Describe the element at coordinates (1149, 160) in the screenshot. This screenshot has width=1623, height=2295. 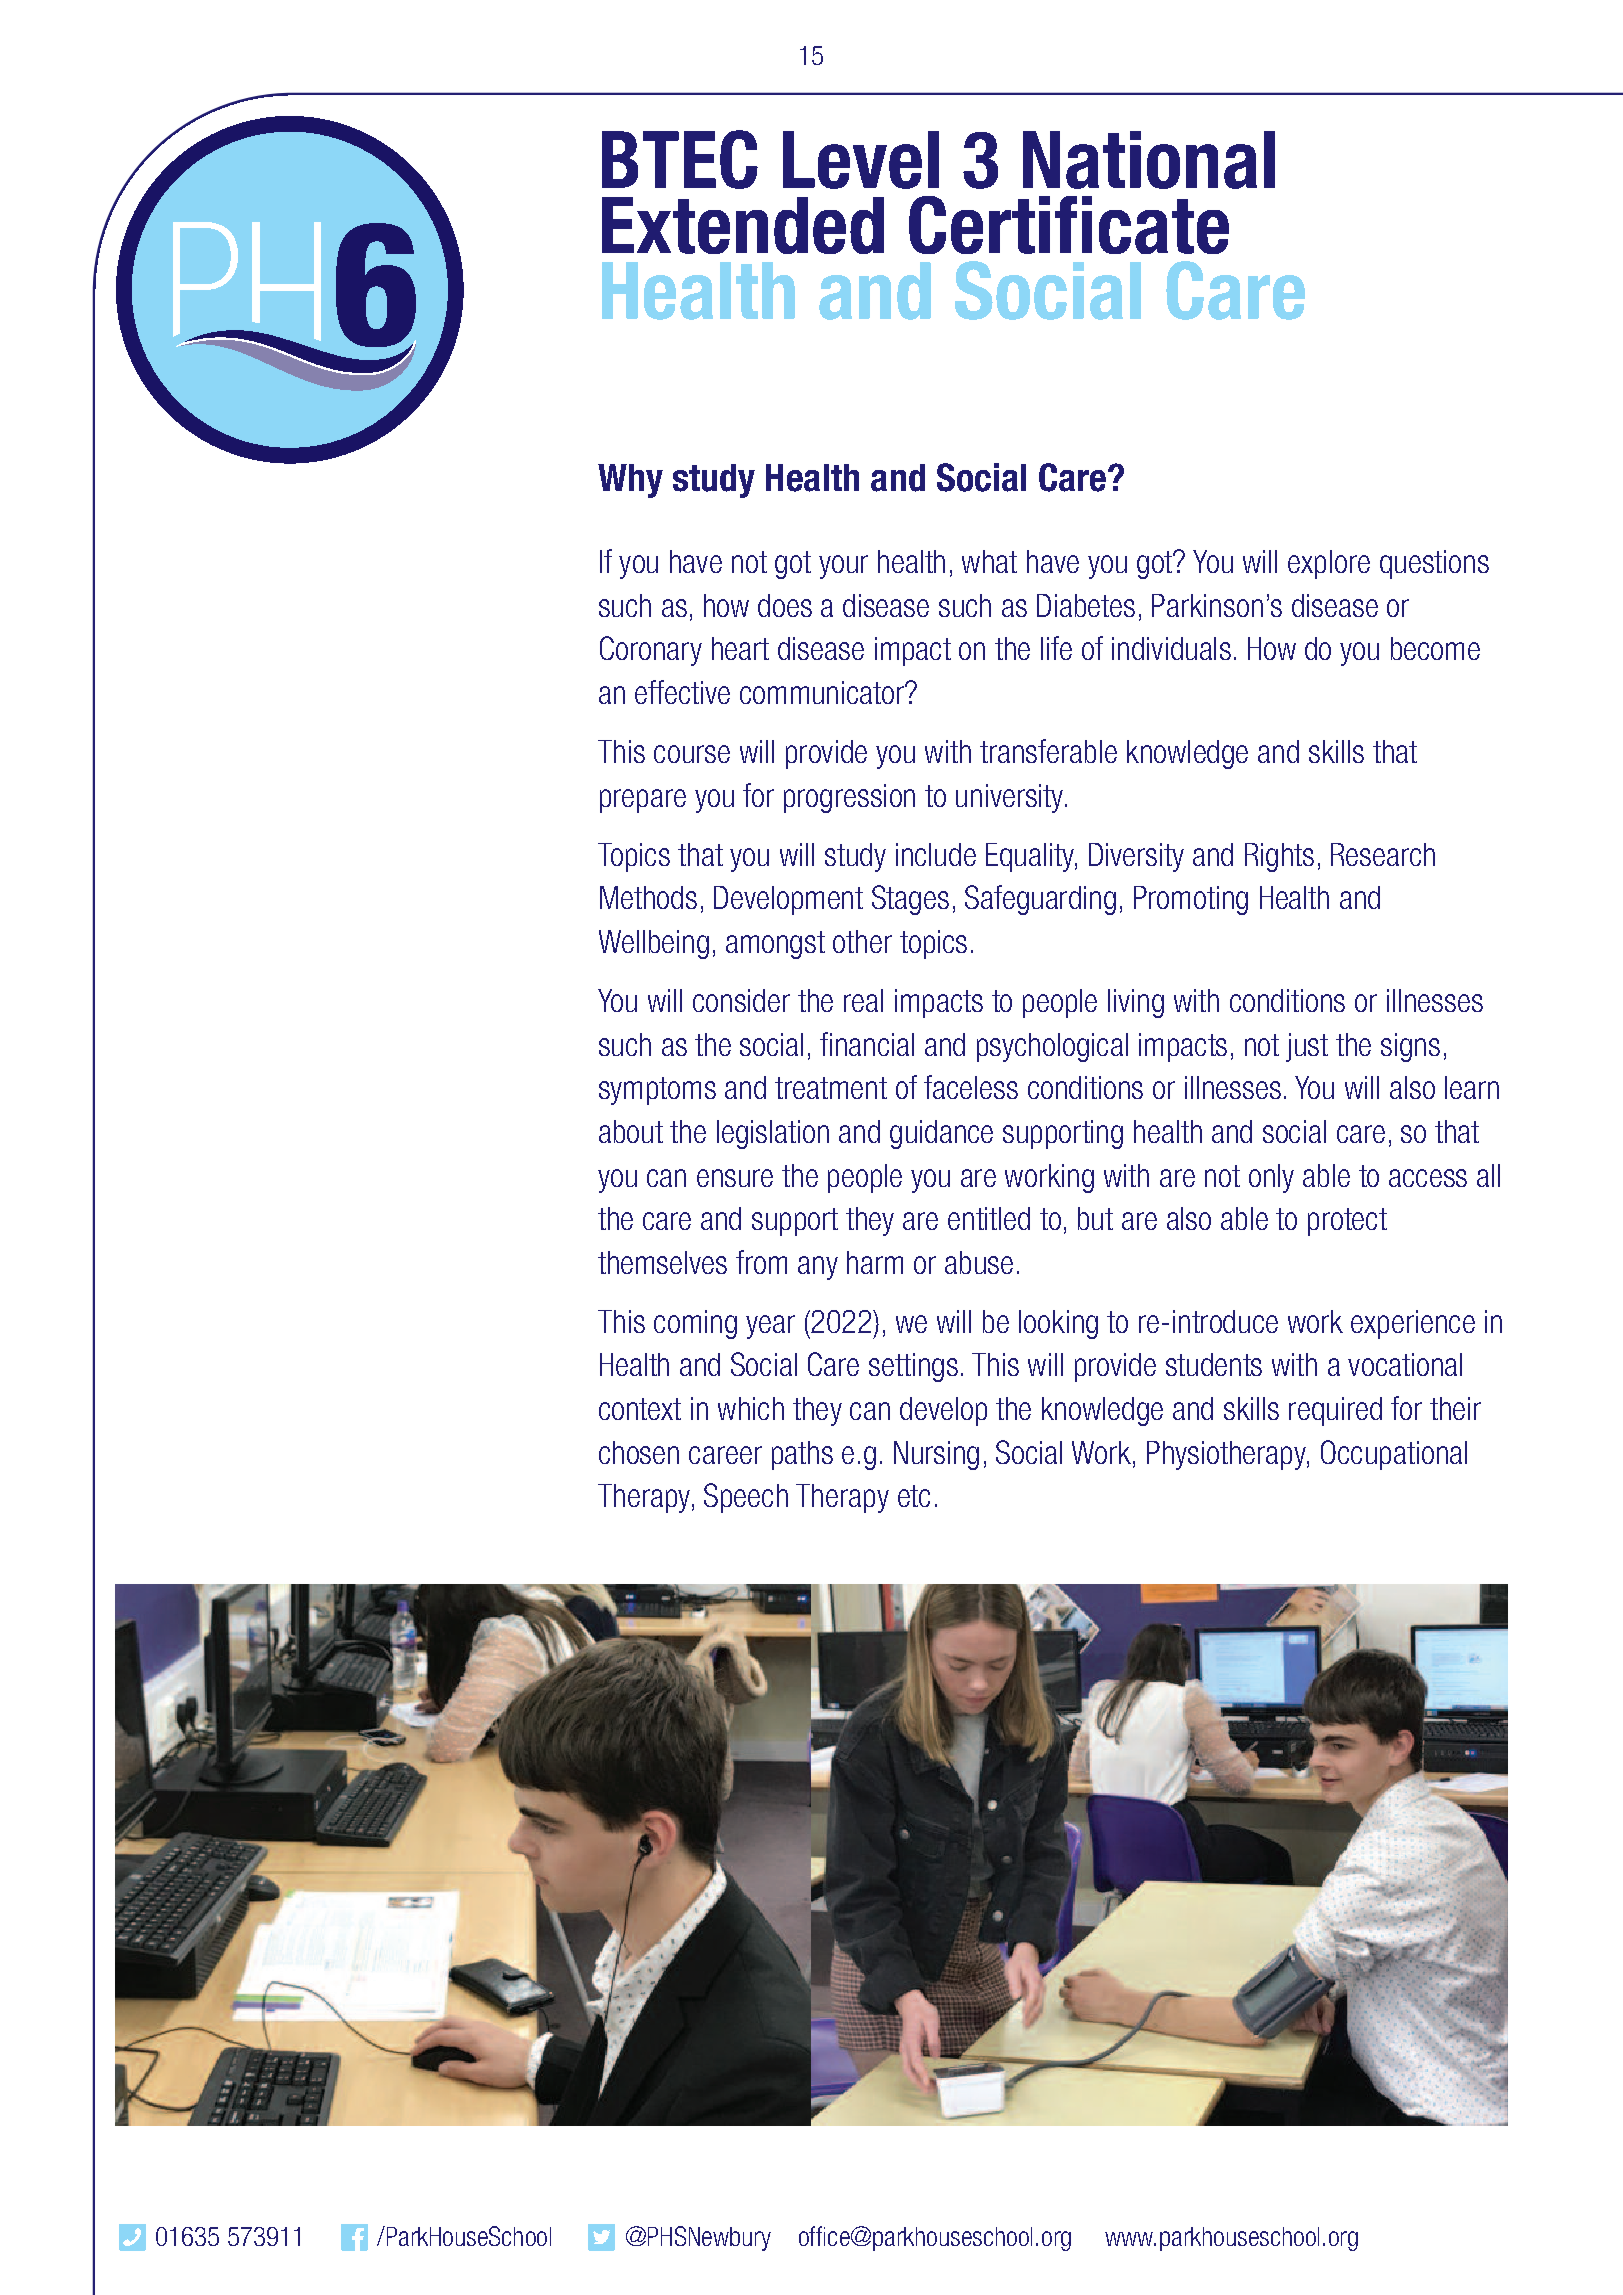
I see `National` at that location.
